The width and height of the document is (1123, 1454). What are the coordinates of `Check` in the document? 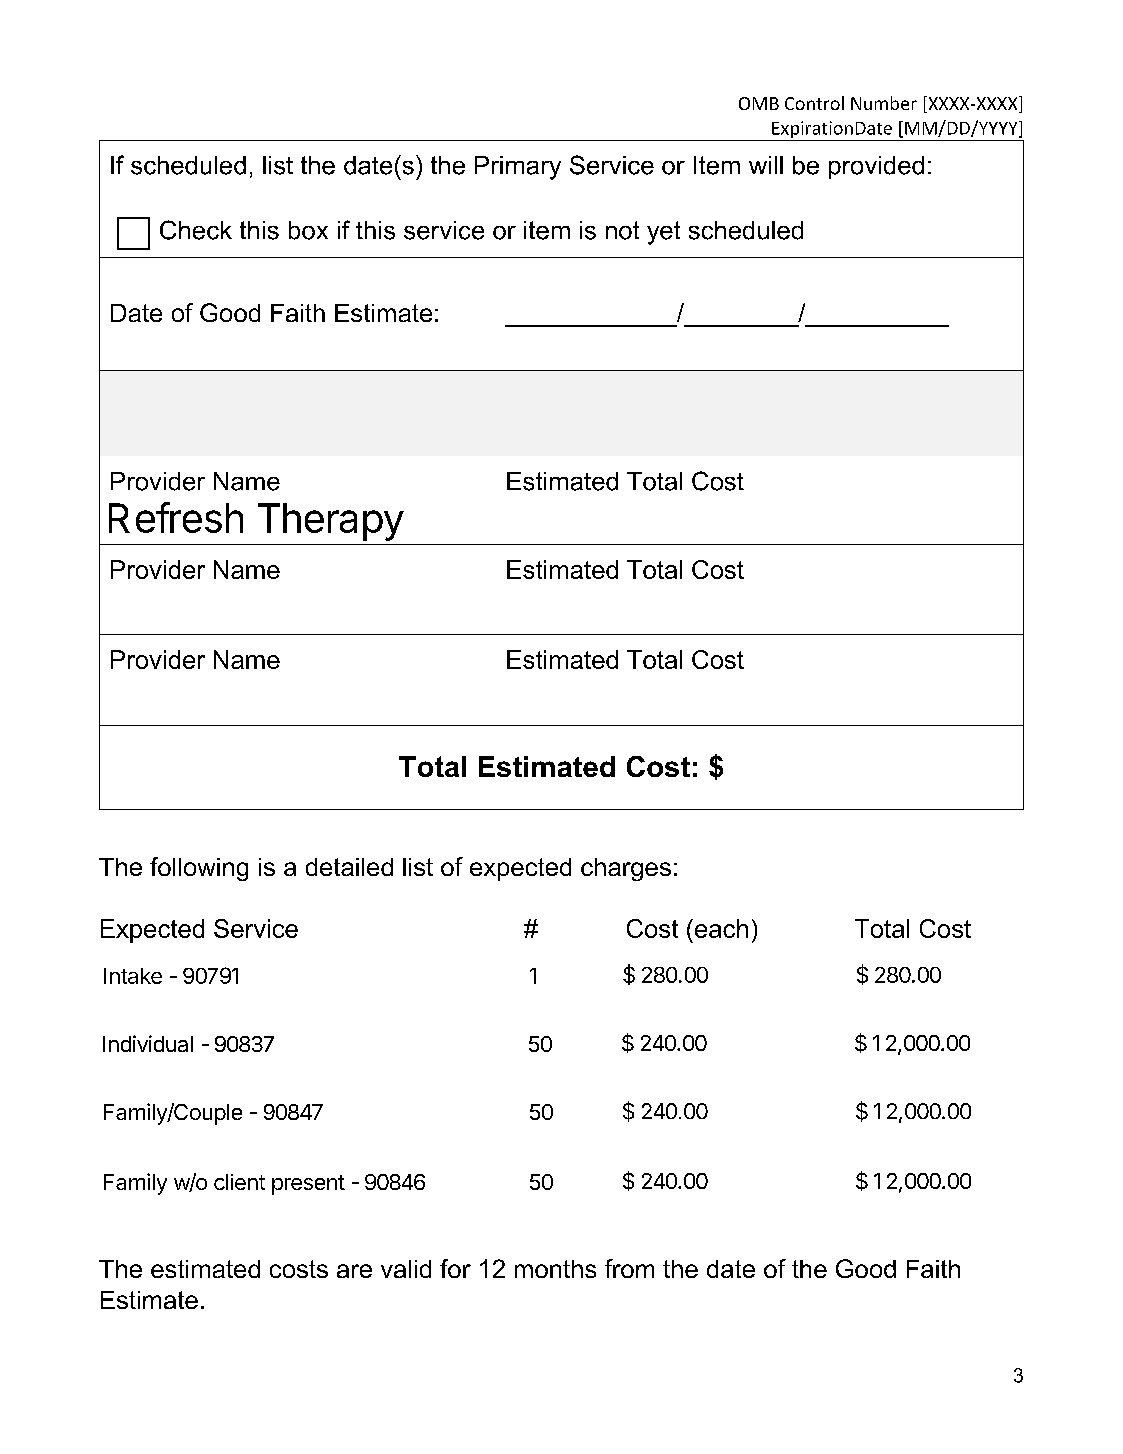 It's located at (196, 230).
